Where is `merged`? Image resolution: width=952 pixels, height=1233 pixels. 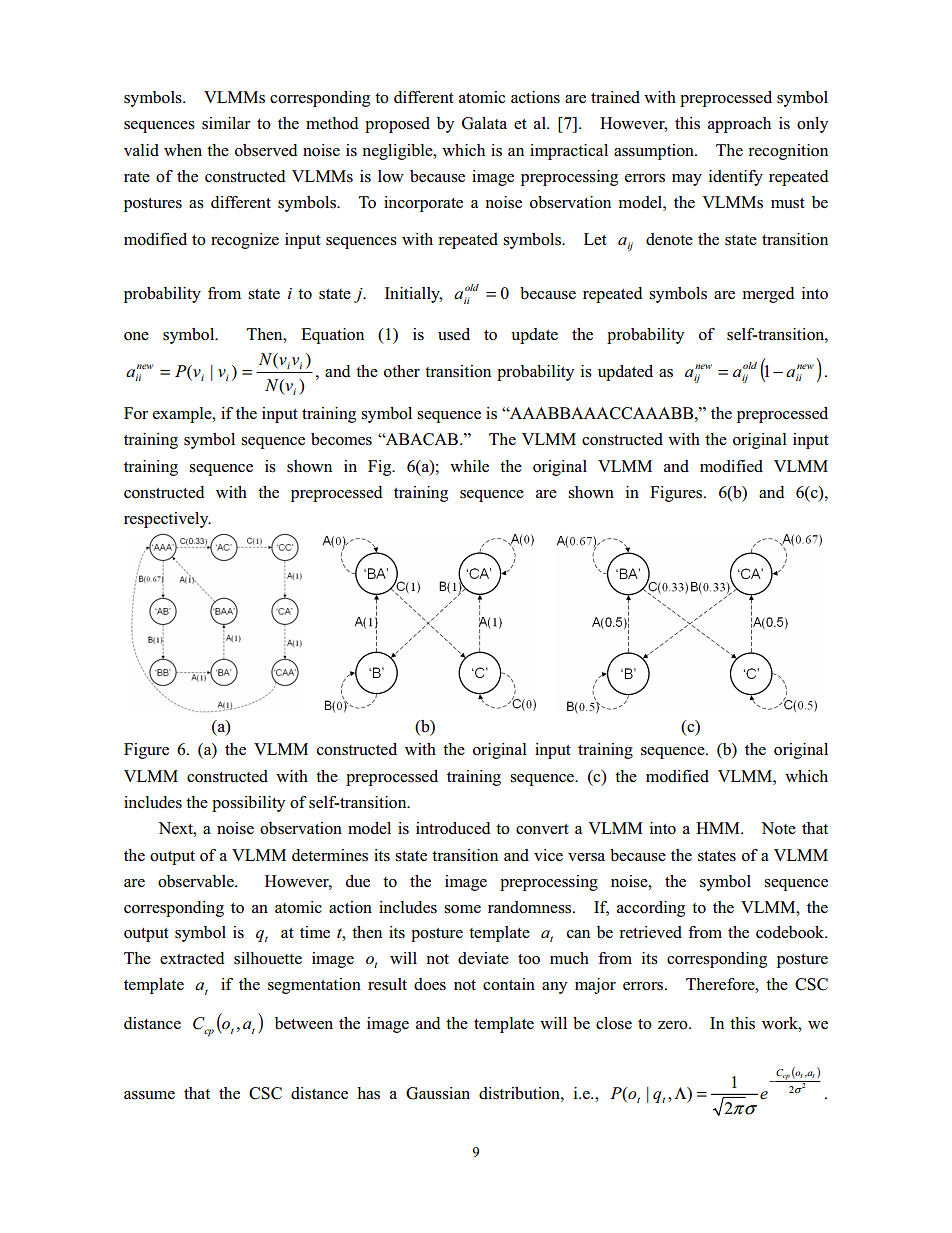 merged is located at coordinates (769, 295).
